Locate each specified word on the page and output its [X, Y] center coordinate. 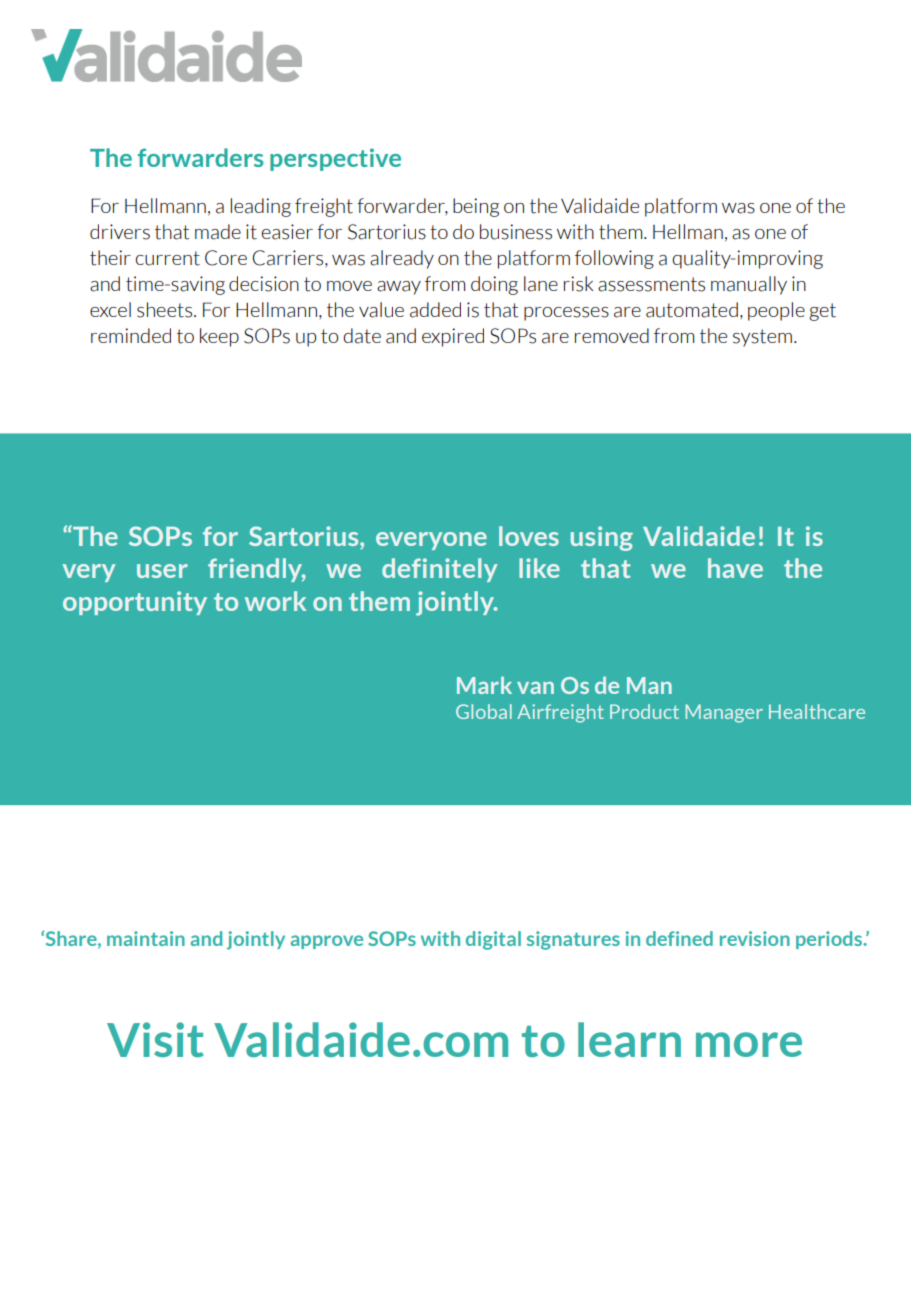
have [735, 568]
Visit [155, 1039]
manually [749, 285]
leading [260, 207]
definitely [439, 570]
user [162, 571]
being [476, 207]
